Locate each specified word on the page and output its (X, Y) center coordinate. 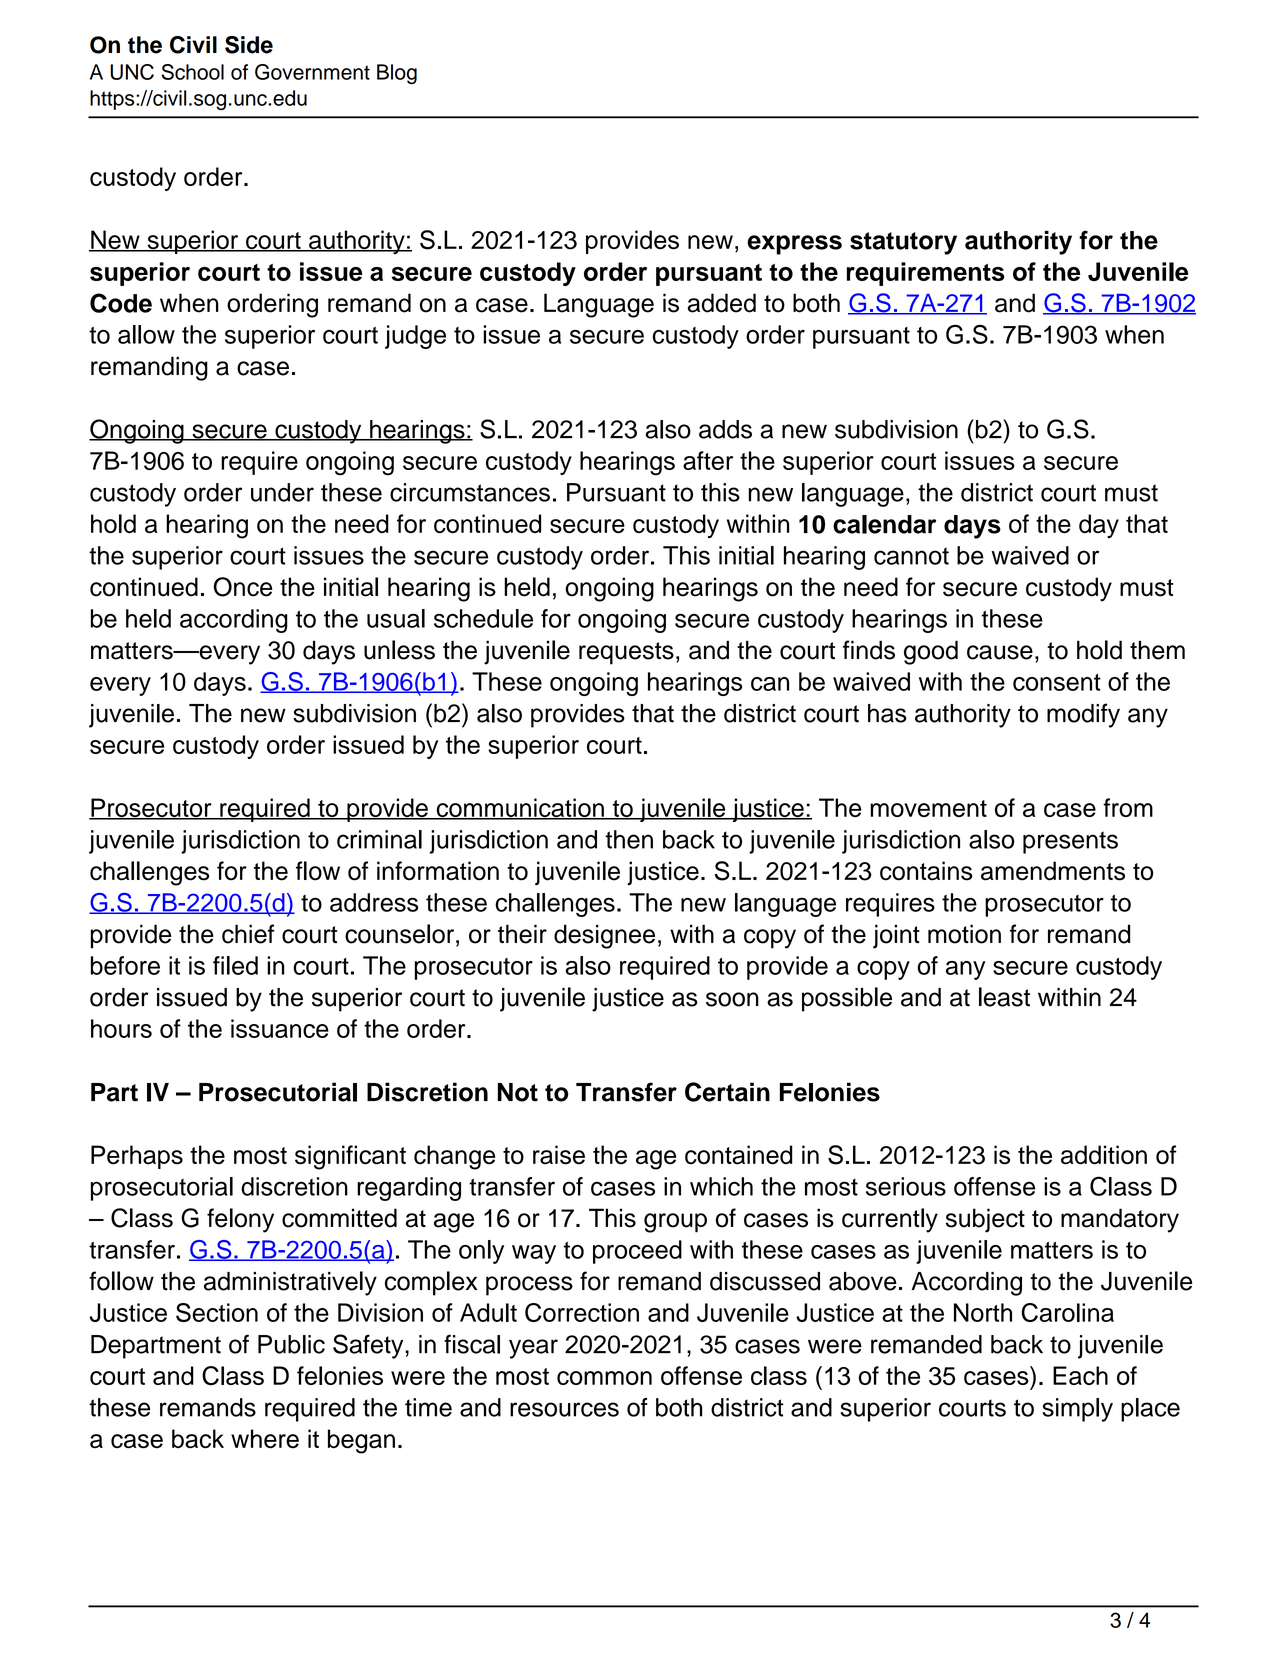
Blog (397, 74)
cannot (911, 556)
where (265, 1439)
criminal (379, 839)
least (1004, 997)
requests (626, 653)
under (282, 492)
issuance (280, 1028)
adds (725, 429)
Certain (727, 1092)
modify (1083, 715)
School (192, 72)
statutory (903, 243)
